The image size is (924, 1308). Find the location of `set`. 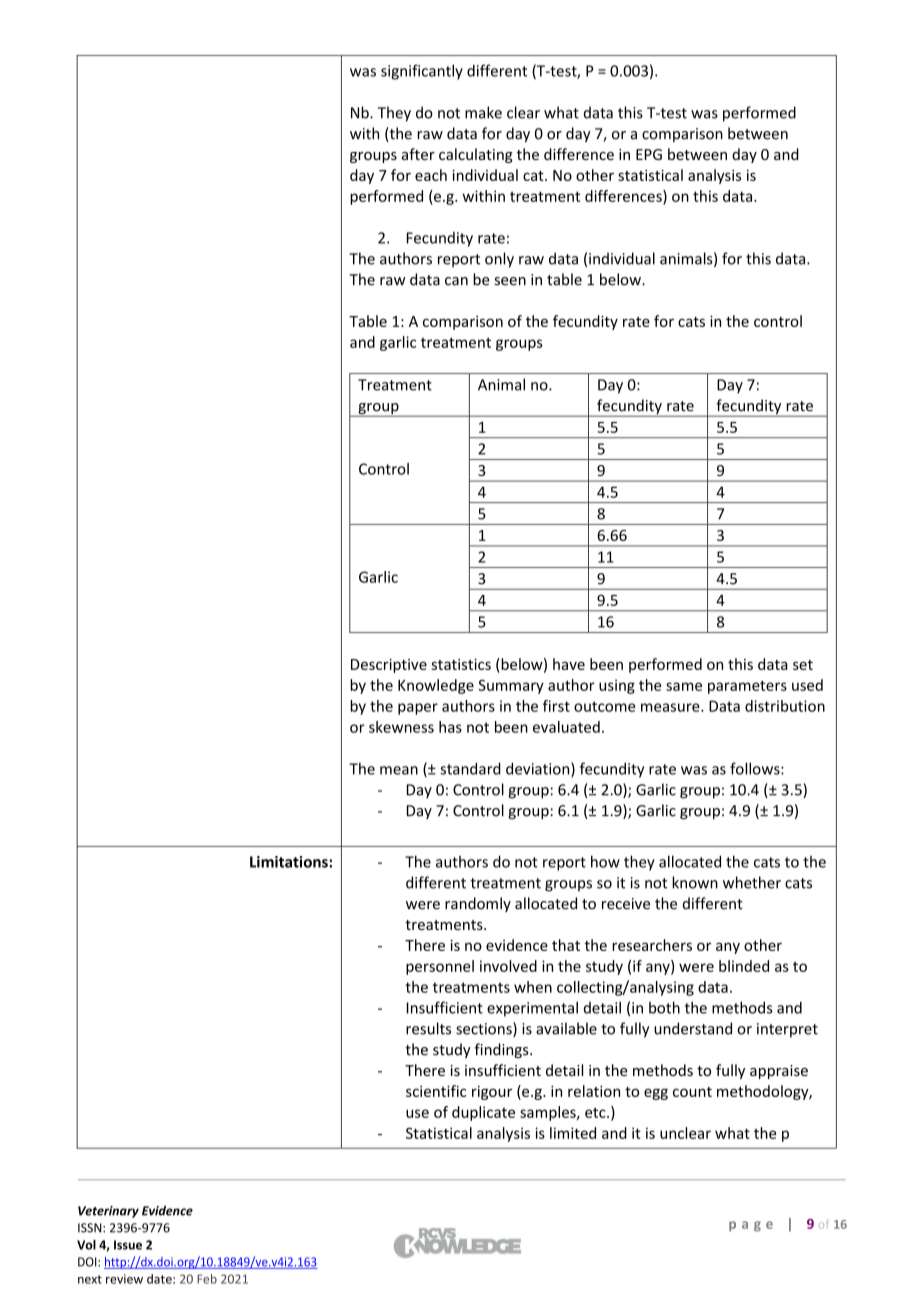

set is located at coordinates (803, 665).
